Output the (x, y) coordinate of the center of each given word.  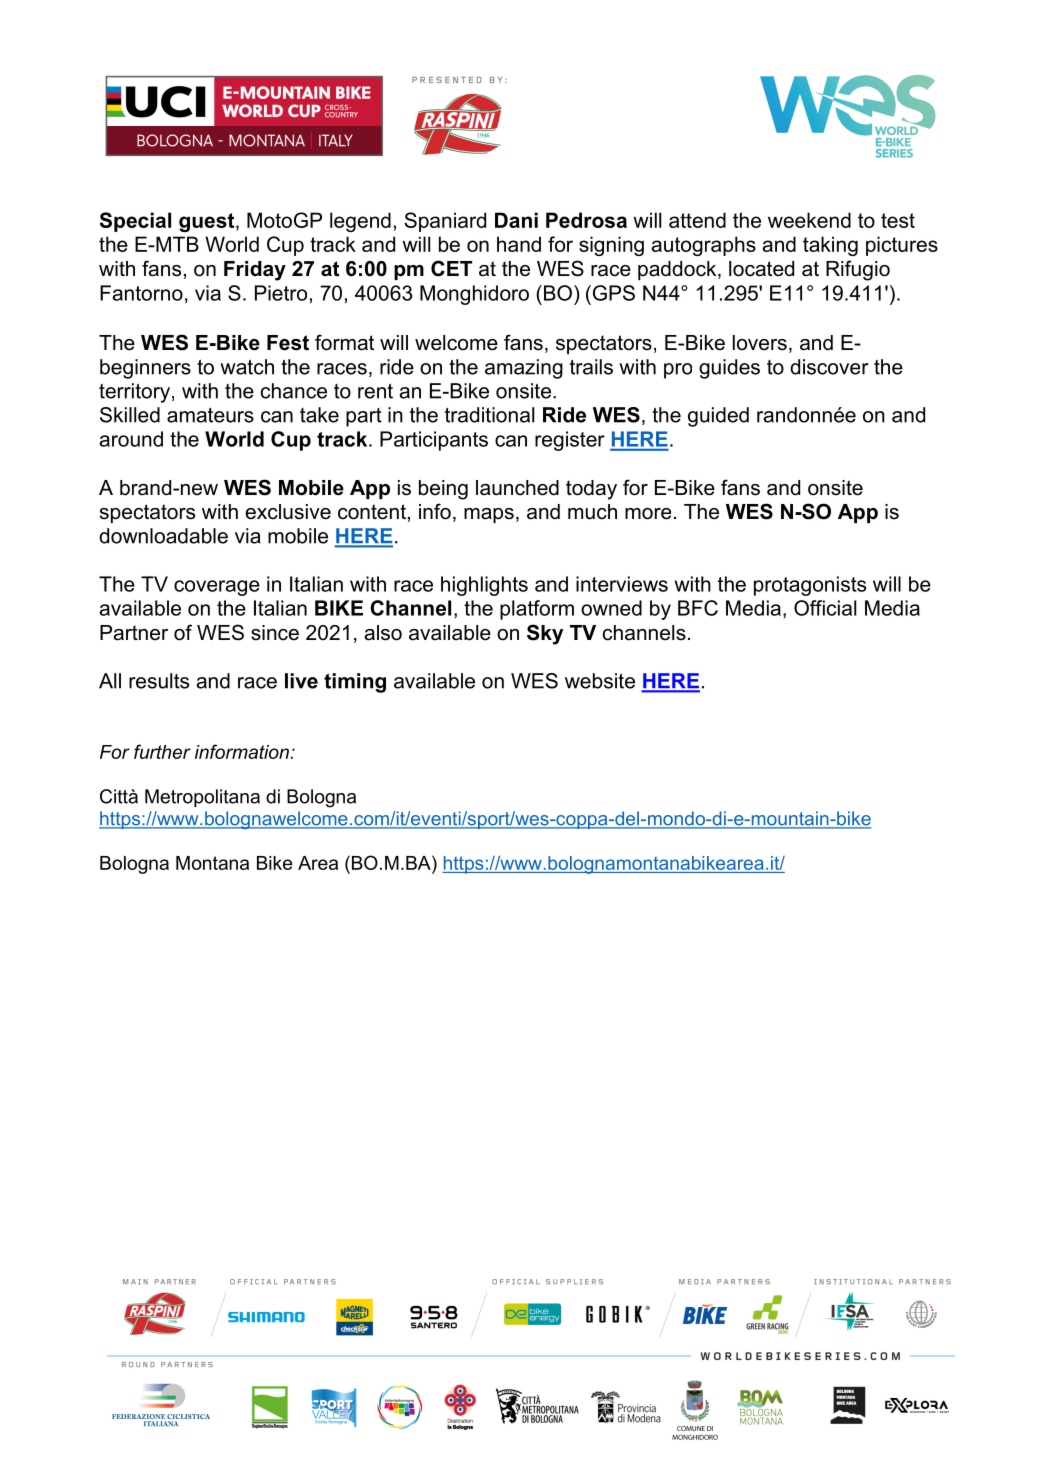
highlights (484, 586)
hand (519, 244)
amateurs (210, 415)
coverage (217, 588)
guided (718, 417)
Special (135, 222)
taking (830, 246)
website (600, 681)
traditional (489, 415)
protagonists (810, 586)
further (162, 751)
